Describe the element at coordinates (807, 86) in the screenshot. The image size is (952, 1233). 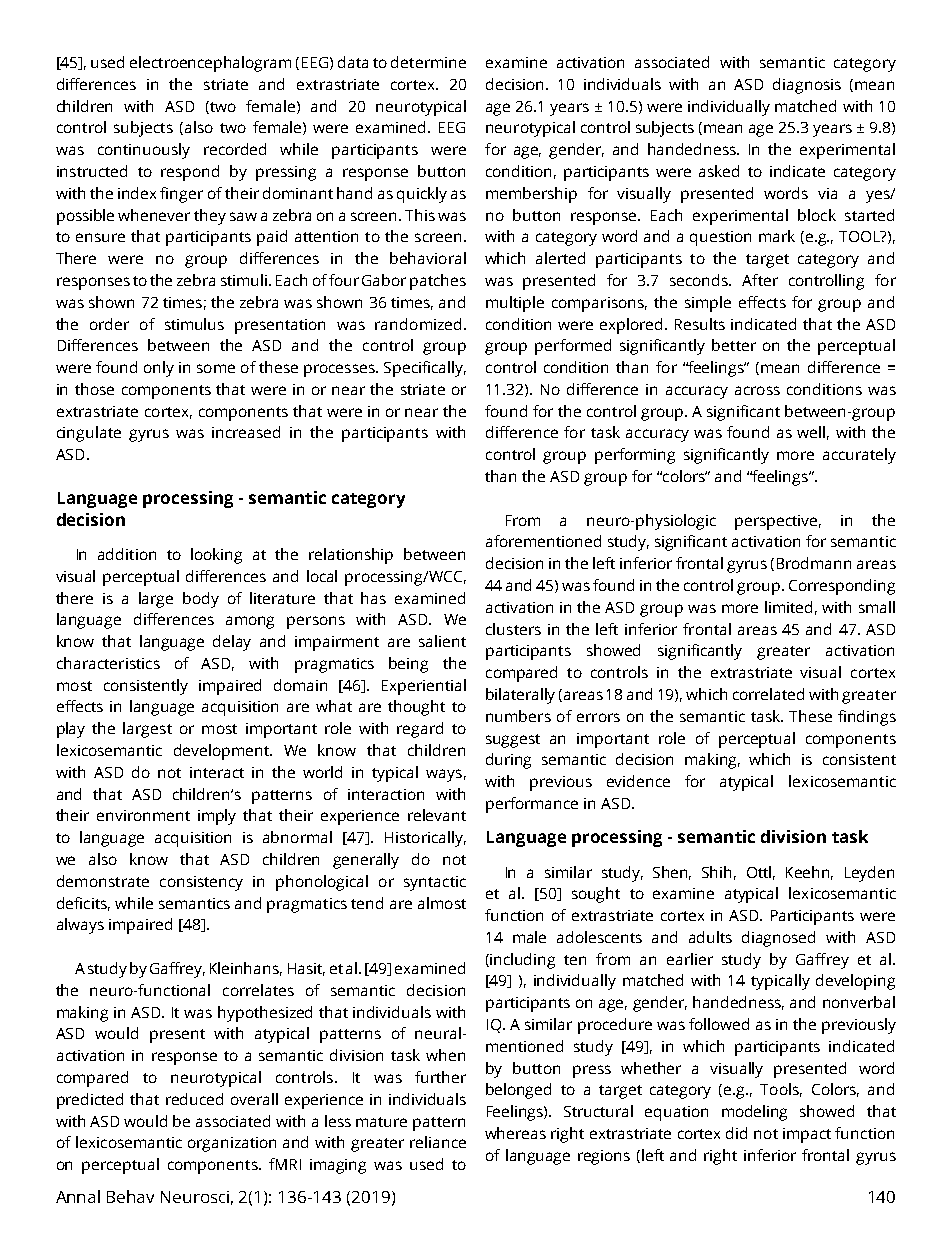
I see `diagnosis` at that location.
